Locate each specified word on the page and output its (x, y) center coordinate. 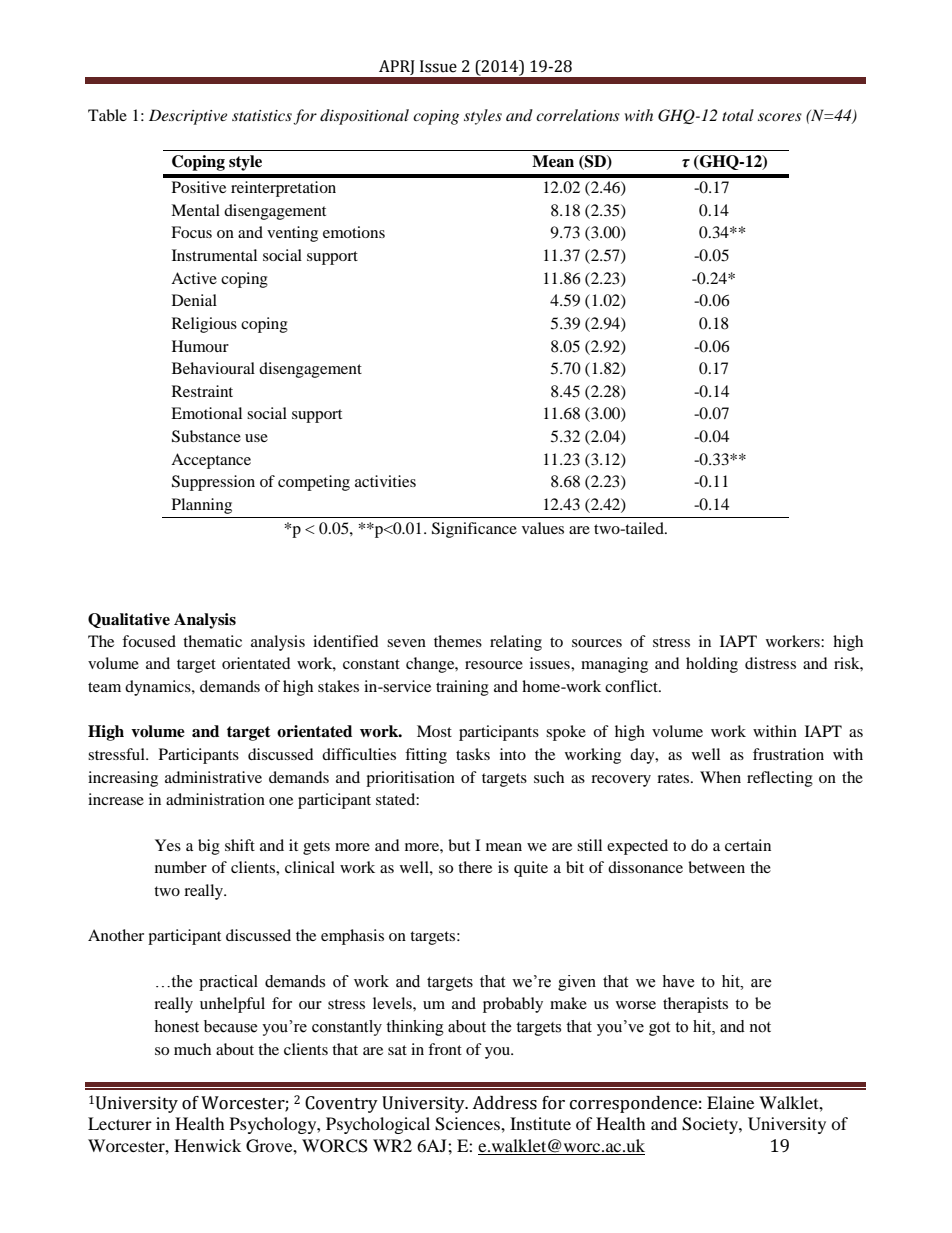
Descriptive (188, 117)
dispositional (364, 117)
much (192, 1049)
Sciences (468, 1124)
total (738, 115)
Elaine (730, 1102)
